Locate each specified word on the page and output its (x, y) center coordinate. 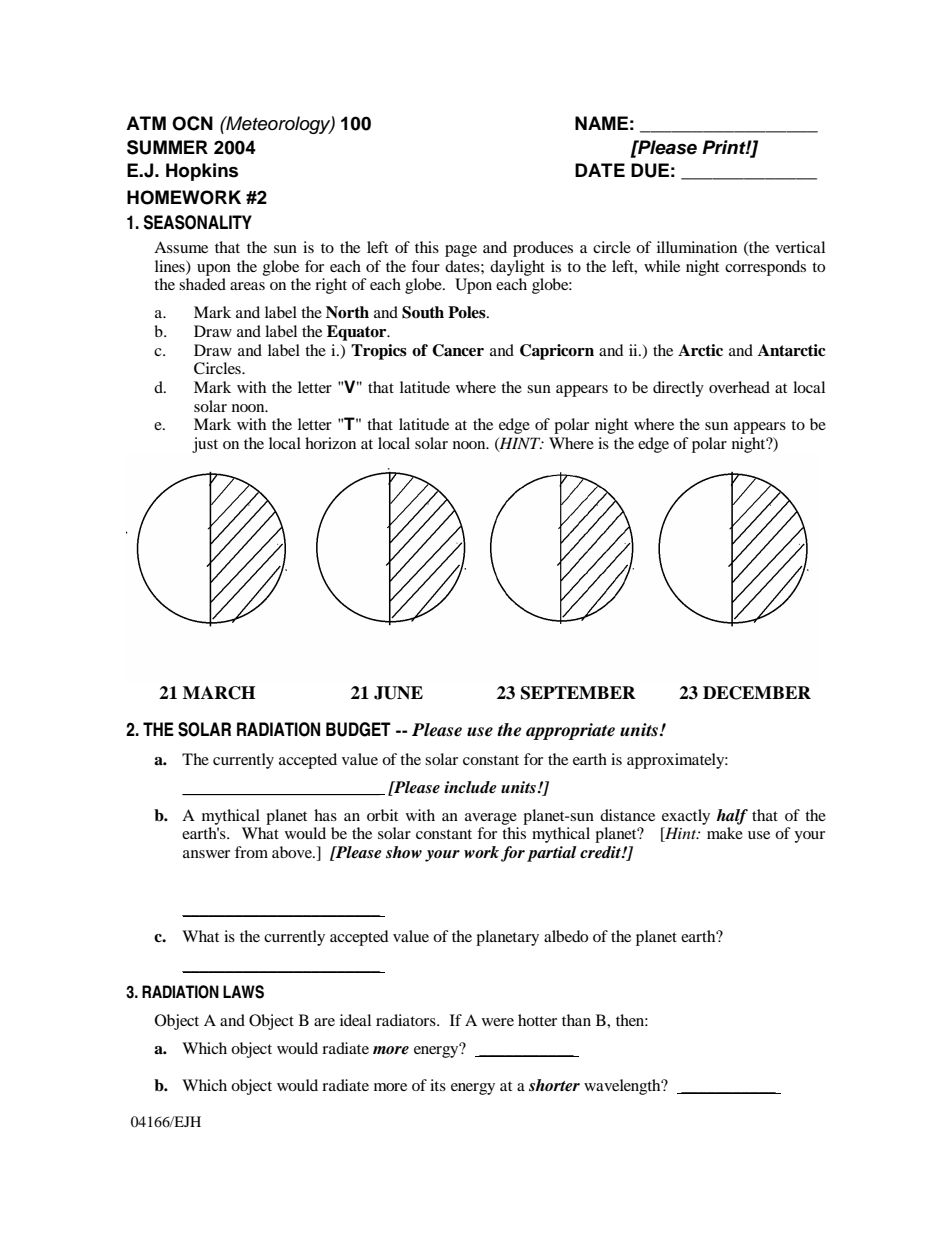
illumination (697, 247)
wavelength (623, 1087)
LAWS (243, 992)
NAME (601, 123)
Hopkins (202, 172)
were (498, 1022)
